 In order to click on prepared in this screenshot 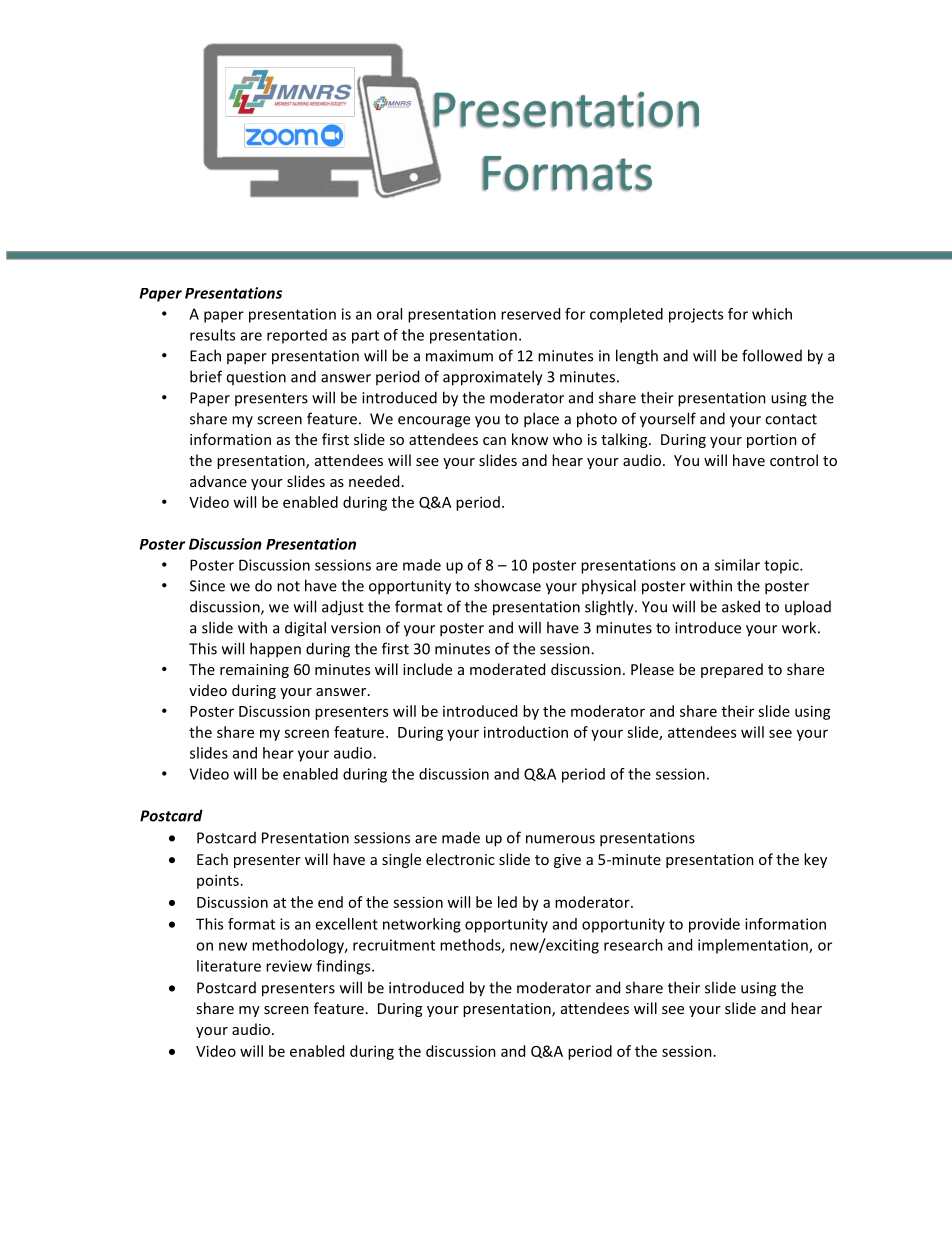, I will do `click(732, 670)`.
